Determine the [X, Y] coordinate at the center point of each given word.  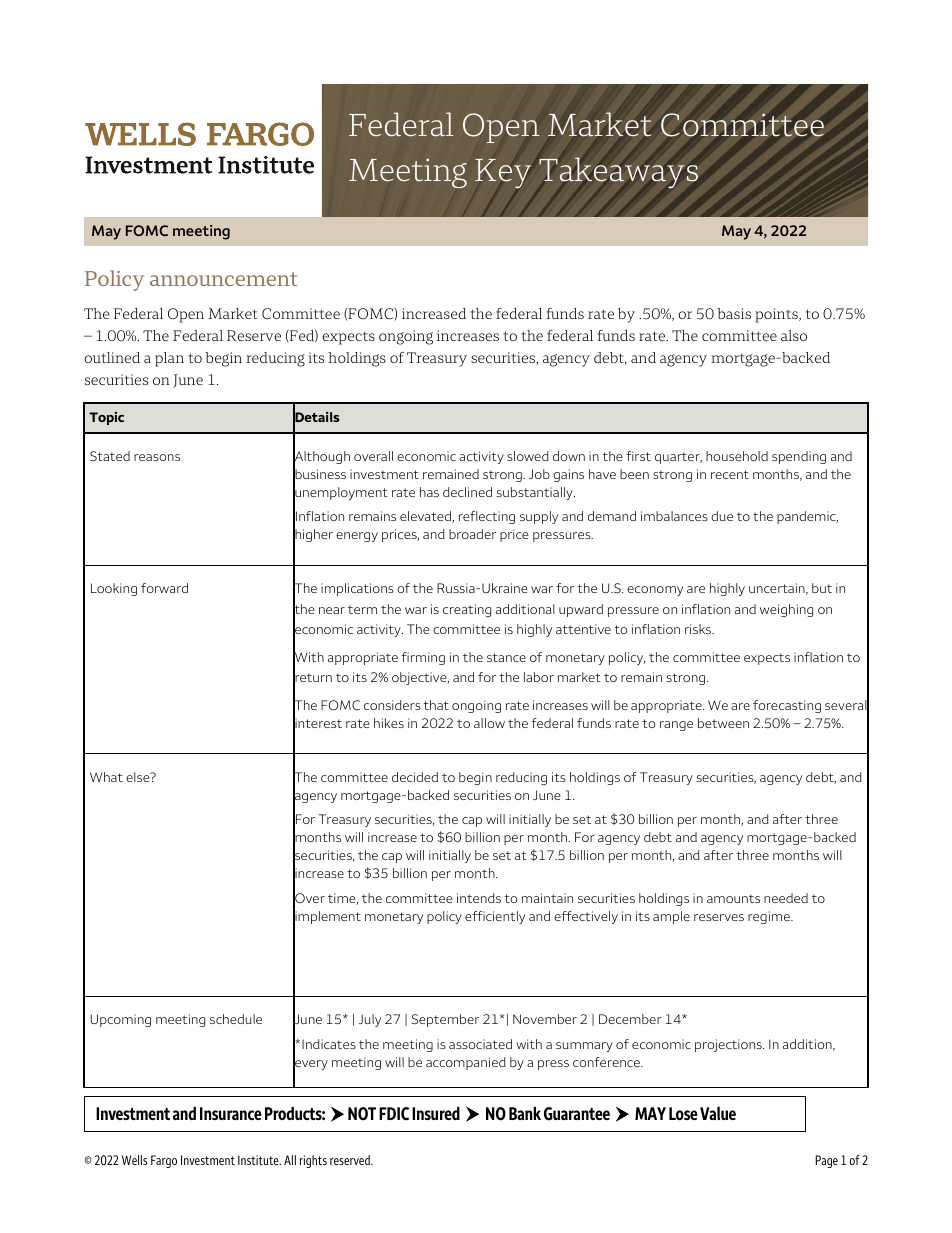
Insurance [231, 1113]
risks [699, 629]
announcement [223, 279]
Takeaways [618, 172]
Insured [436, 1113]
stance [506, 657]
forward [164, 588]
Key [503, 173]
